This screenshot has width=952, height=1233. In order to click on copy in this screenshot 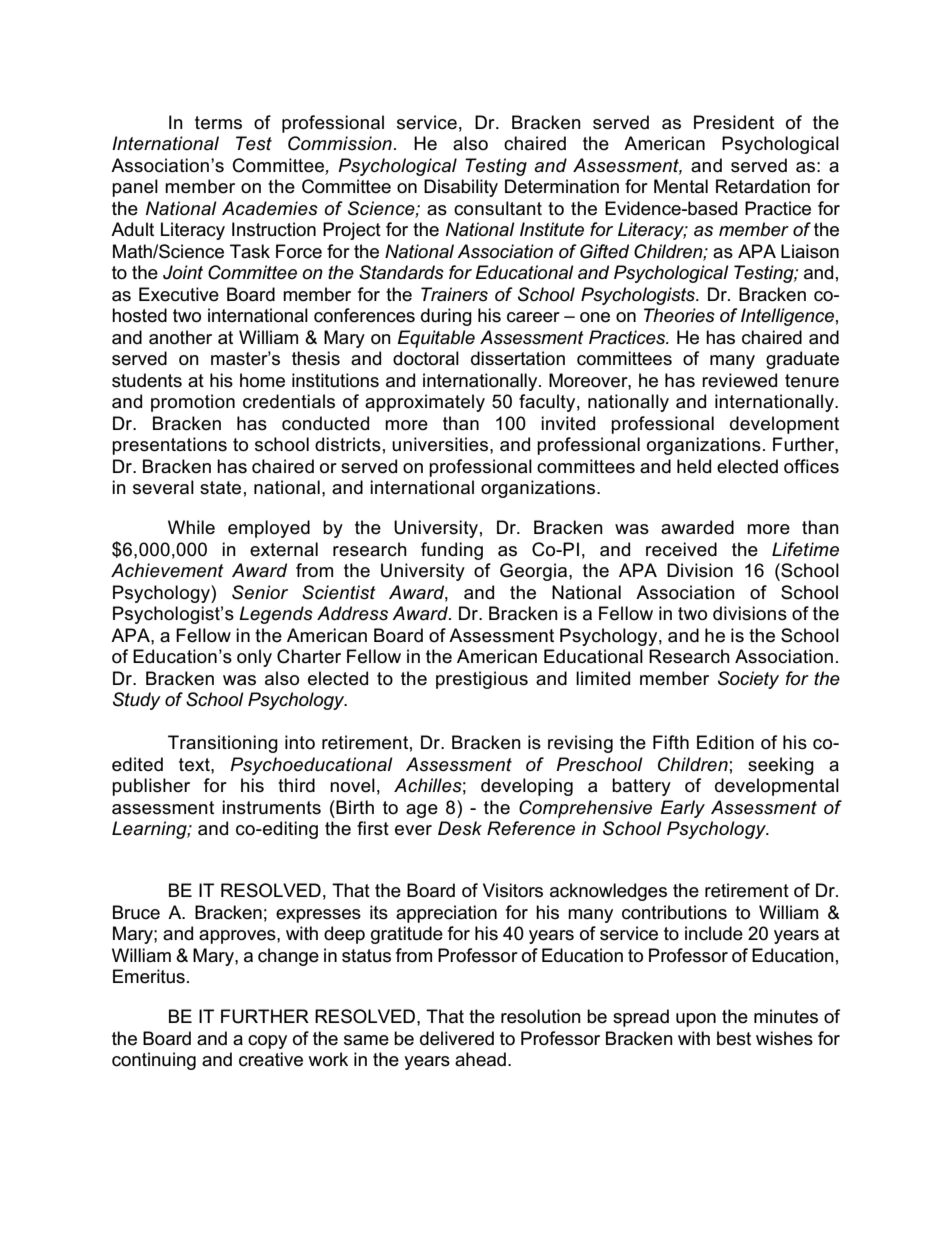, I will do `click(267, 1042)`.
